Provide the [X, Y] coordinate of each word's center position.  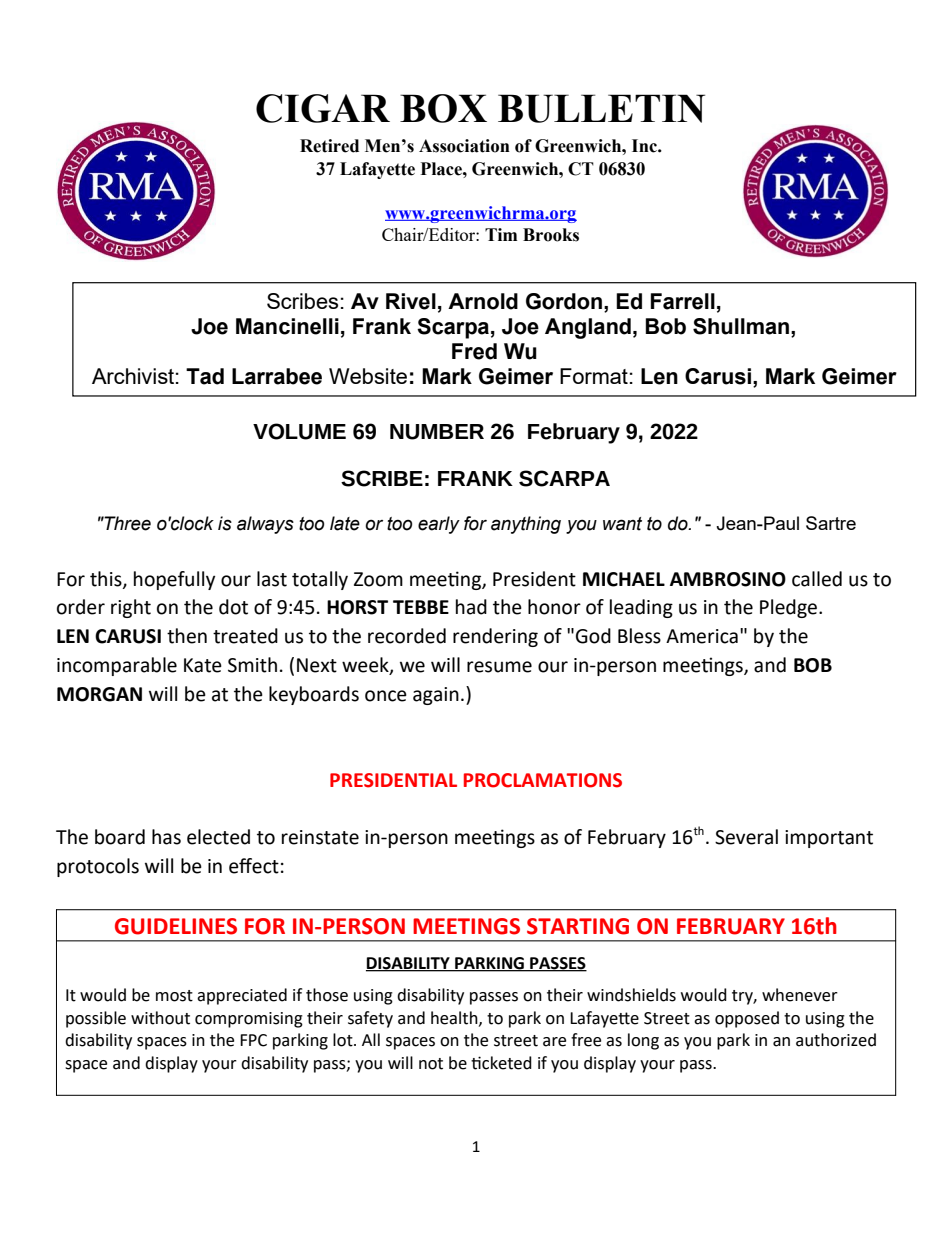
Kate [203, 665]
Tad [205, 376]
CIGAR [323, 108]
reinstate [320, 837]
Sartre [831, 523]
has [166, 837]
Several [746, 837]
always [265, 525]
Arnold [483, 301]
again [436, 696]
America [702, 636]
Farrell [683, 301]
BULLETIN [601, 108]
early [439, 525]
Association [464, 146]
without [160, 1018]
